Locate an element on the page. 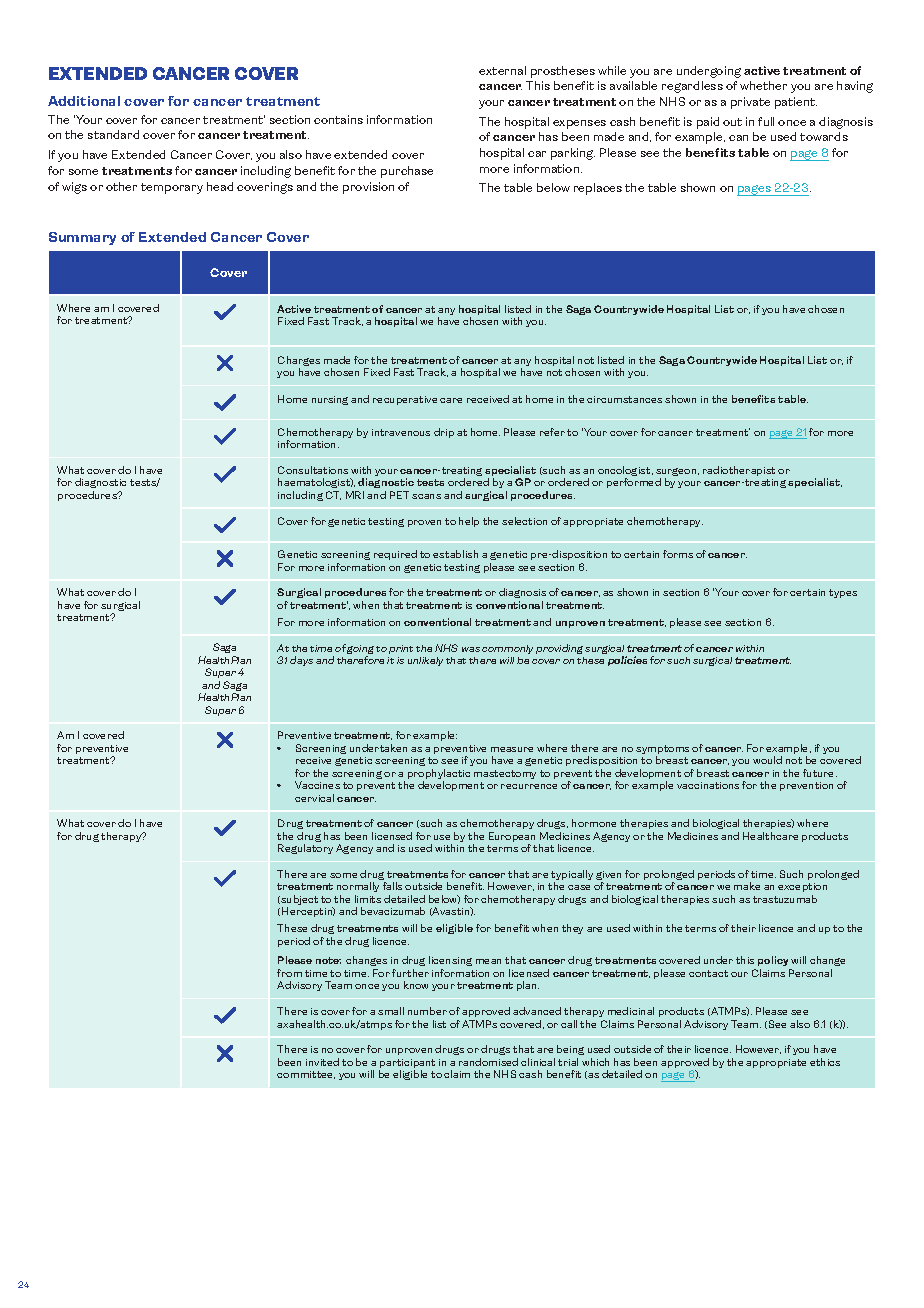  circumstances is located at coordinates (624, 399).
